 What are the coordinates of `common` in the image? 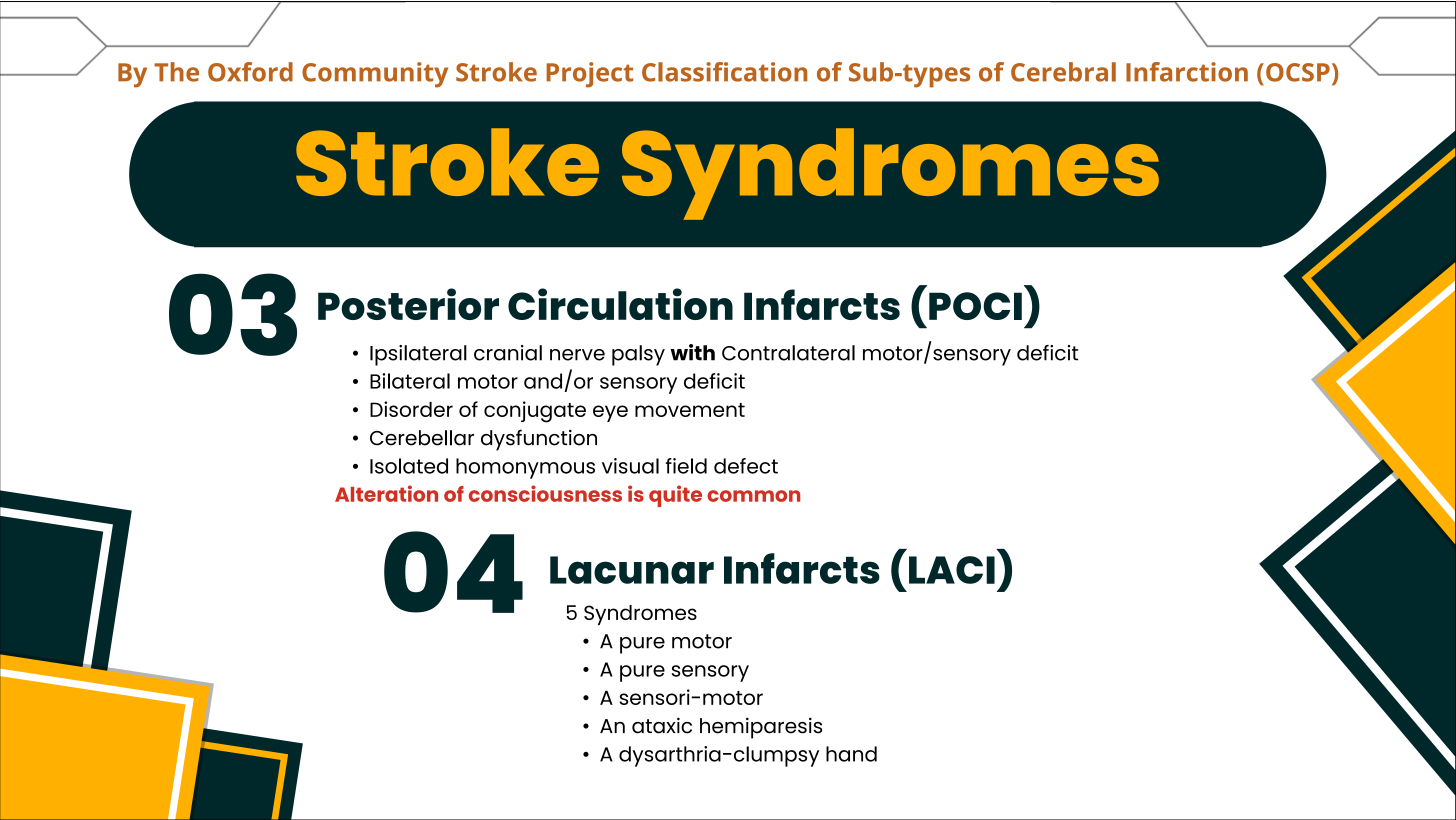 It's located at (753, 496).
